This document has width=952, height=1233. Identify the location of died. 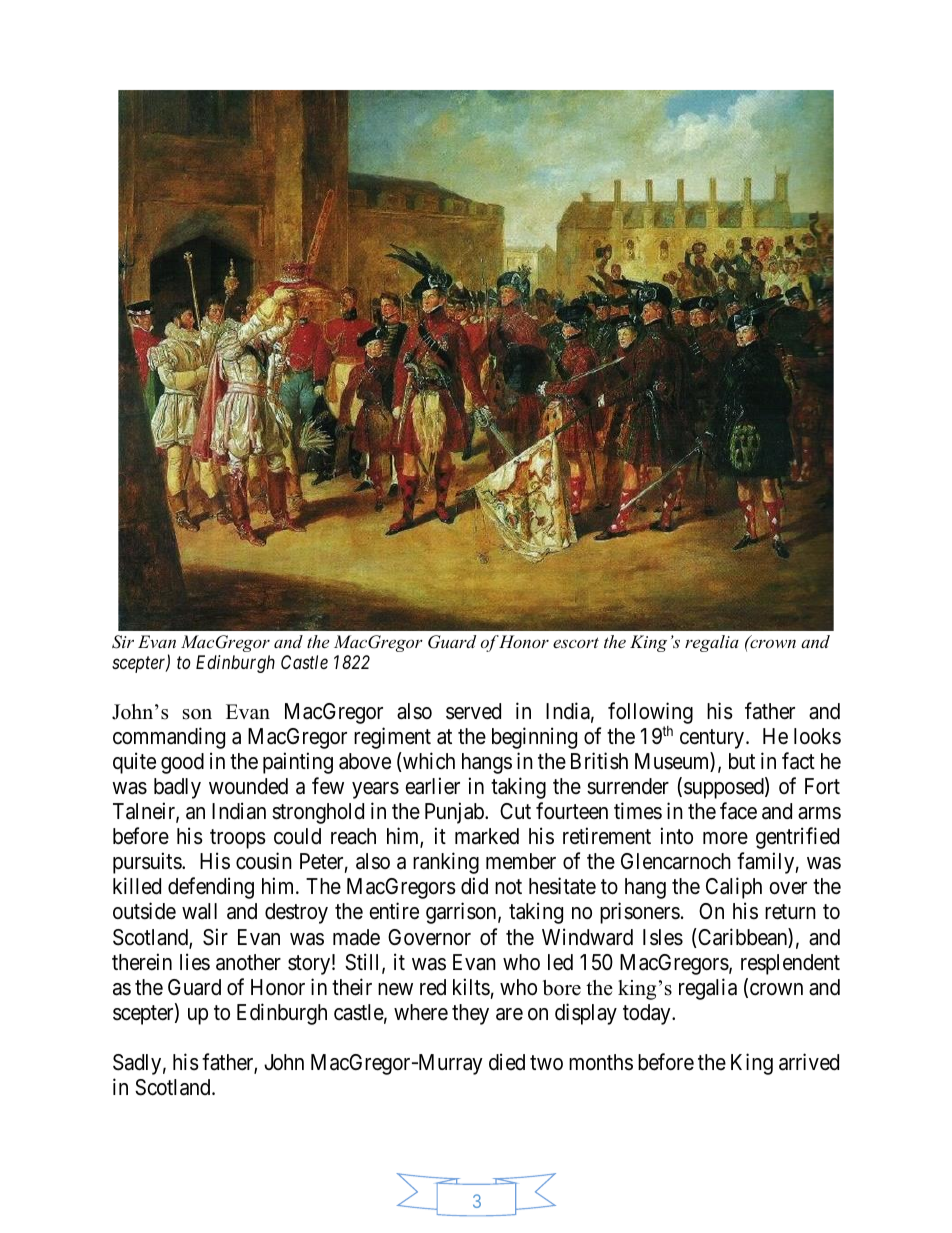
(507, 1062).
